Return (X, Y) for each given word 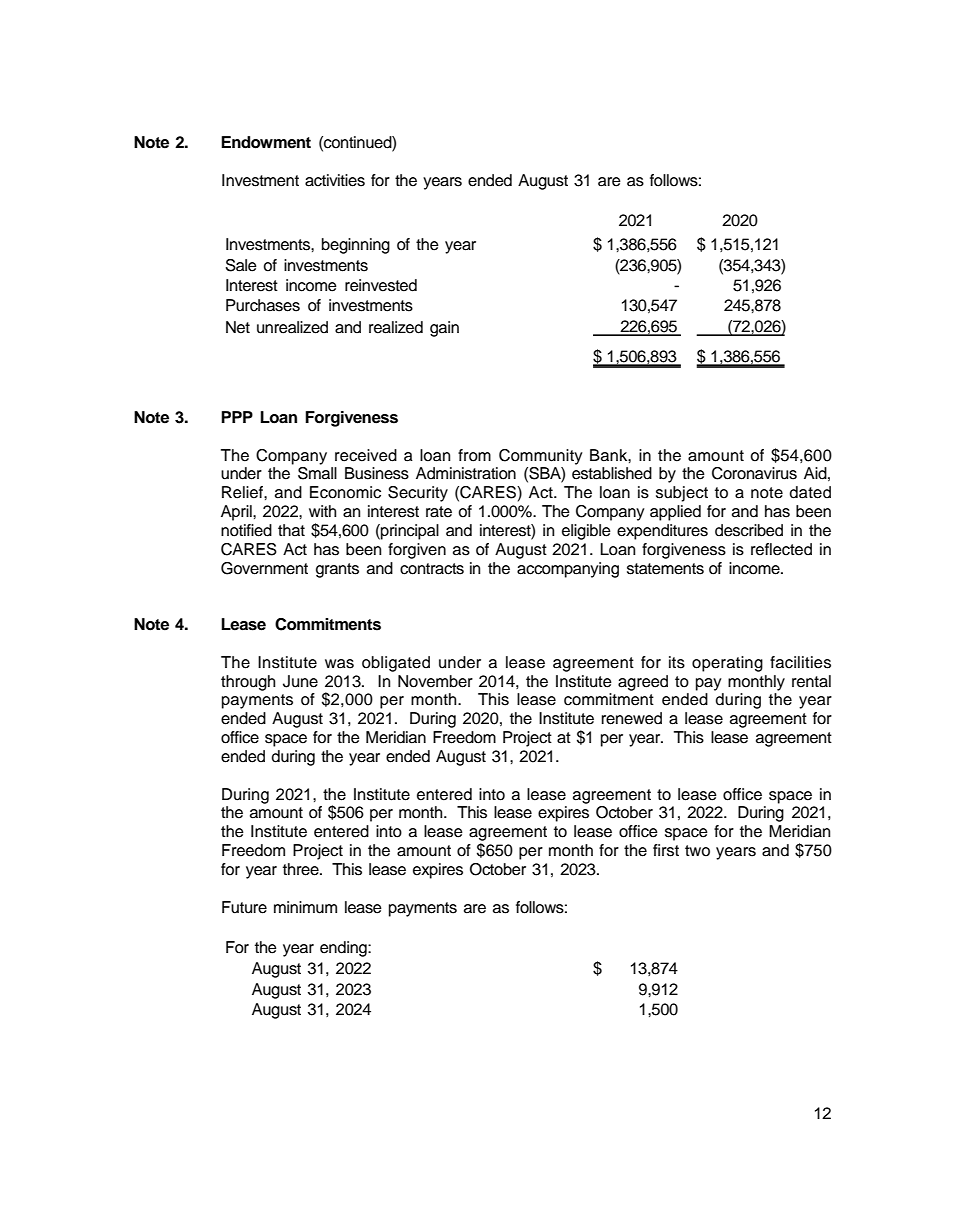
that (291, 530)
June (300, 681)
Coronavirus (754, 473)
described (749, 530)
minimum (305, 907)
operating (727, 664)
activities (335, 180)
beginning (356, 246)
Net (238, 327)
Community (541, 457)
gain (444, 329)
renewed (632, 718)
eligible (586, 532)
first (666, 850)
